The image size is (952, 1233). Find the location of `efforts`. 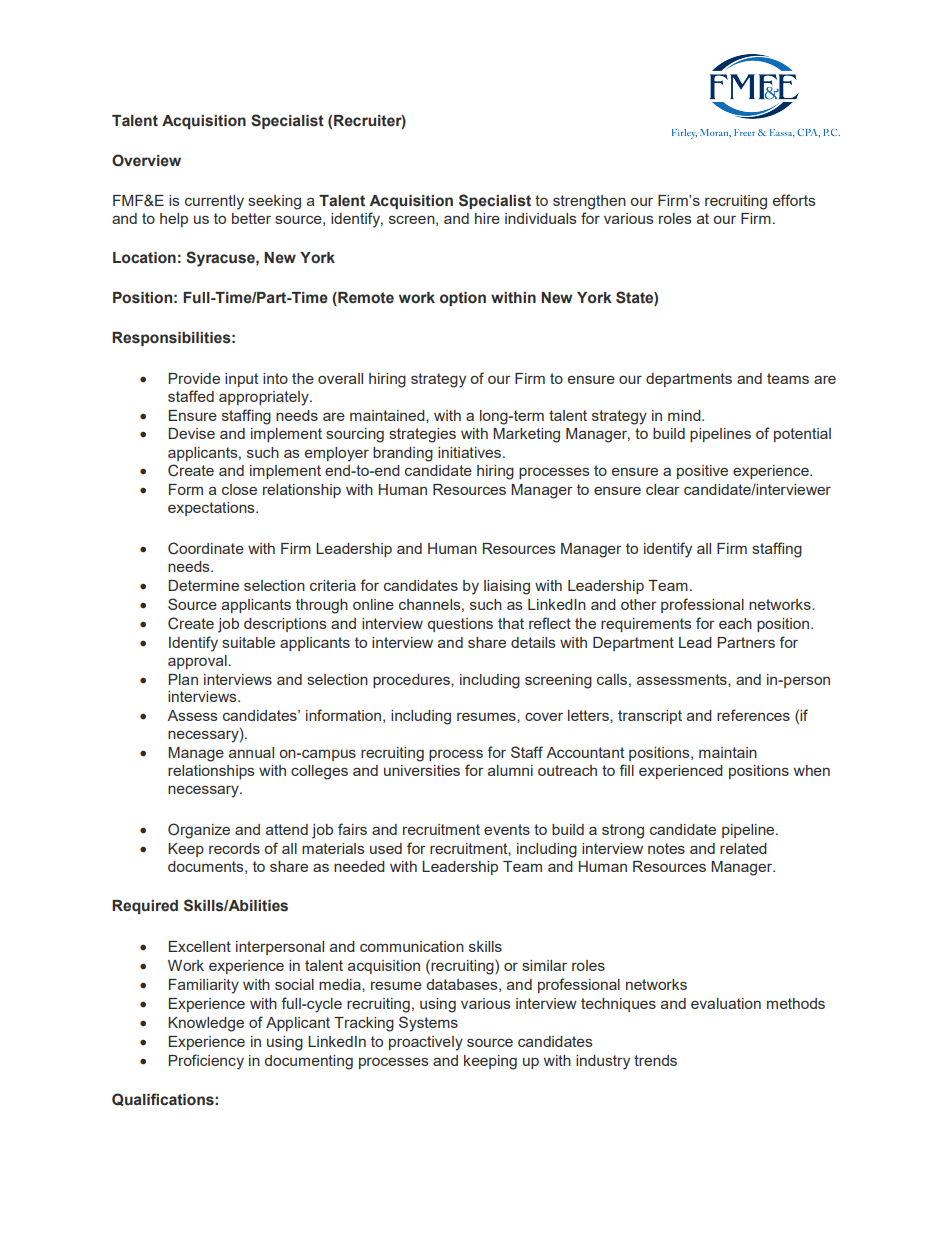

efforts is located at coordinates (794, 200).
